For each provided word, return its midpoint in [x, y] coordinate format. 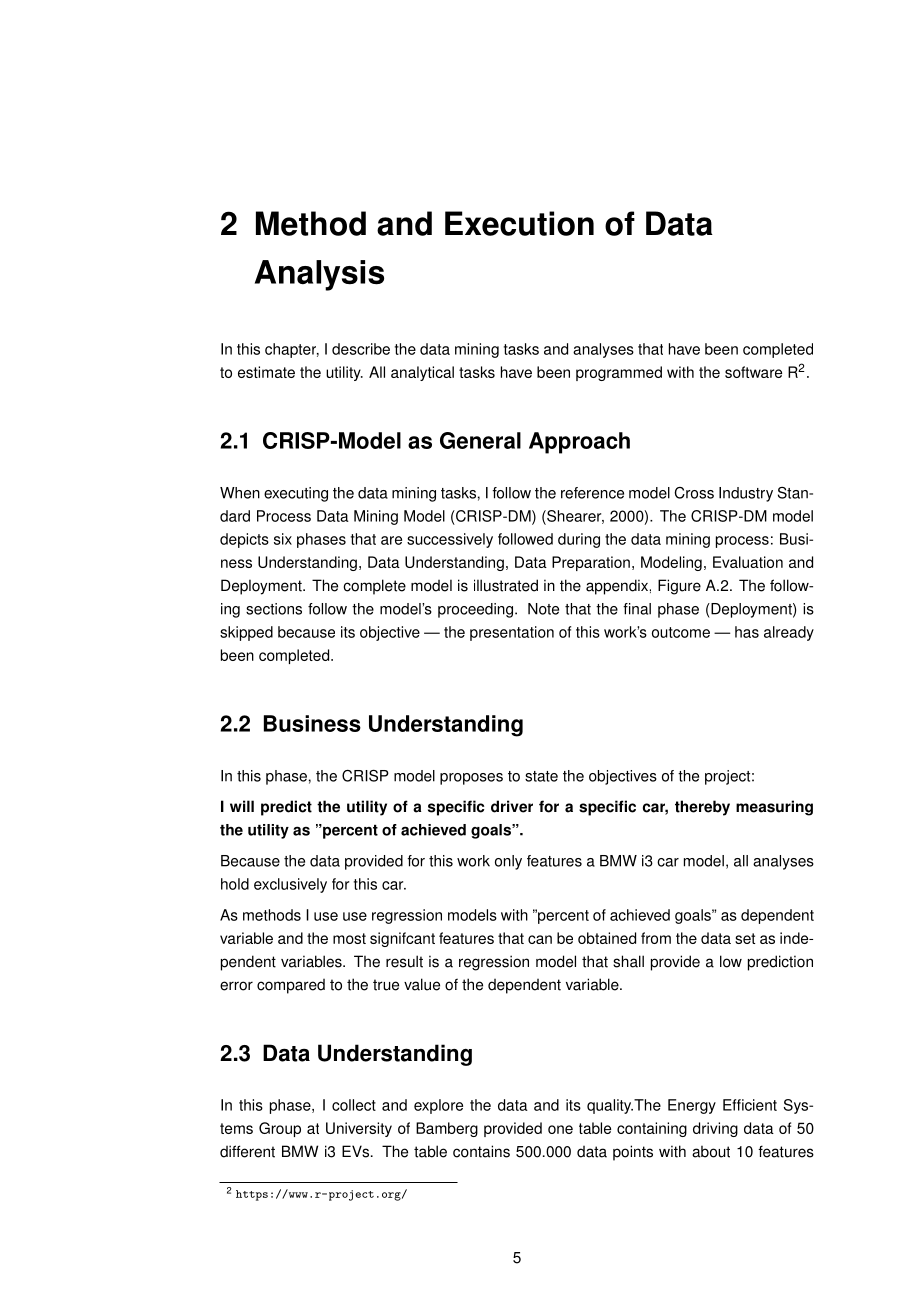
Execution [519, 223]
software [753, 372]
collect [354, 1105]
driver [512, 806]
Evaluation [748, 562]
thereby [702, 808]
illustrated [506, 585]
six [283, 539]
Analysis [319, 275]
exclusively [290, 885]
